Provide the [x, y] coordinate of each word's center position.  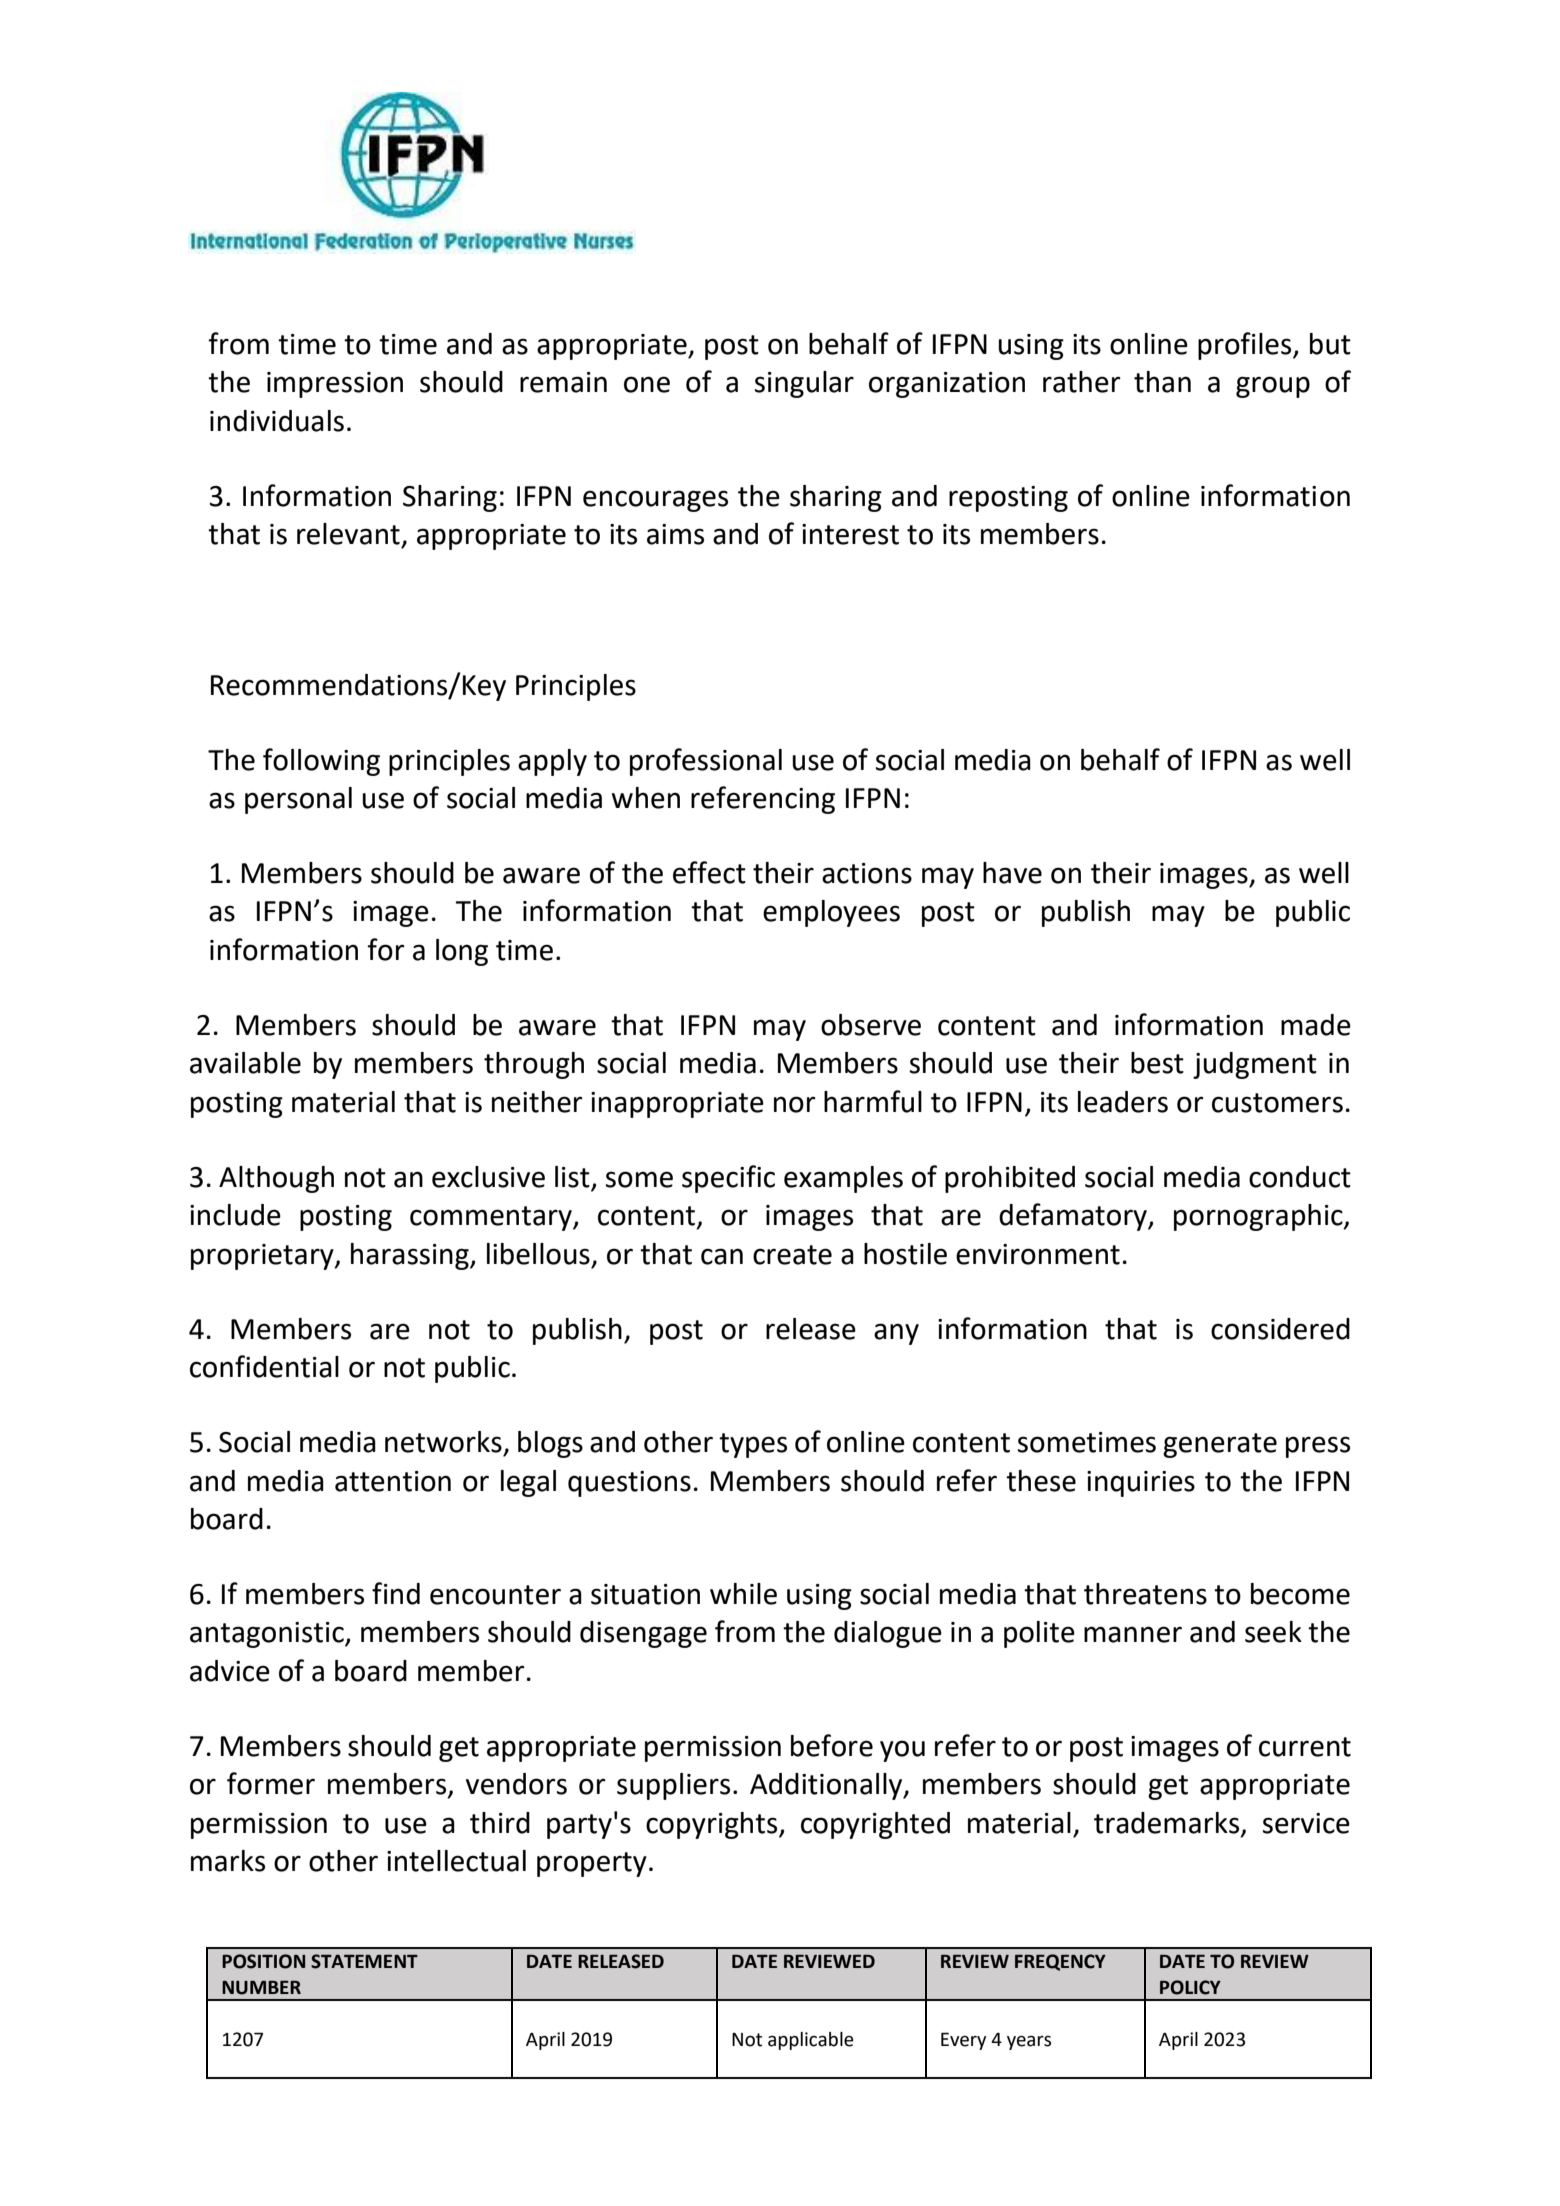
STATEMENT [364, 1961]
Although [276, 1179]
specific [728, 1179]
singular [804, 384]
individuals [277, 421]
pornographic [1259, 1217]
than [1162, 382]
